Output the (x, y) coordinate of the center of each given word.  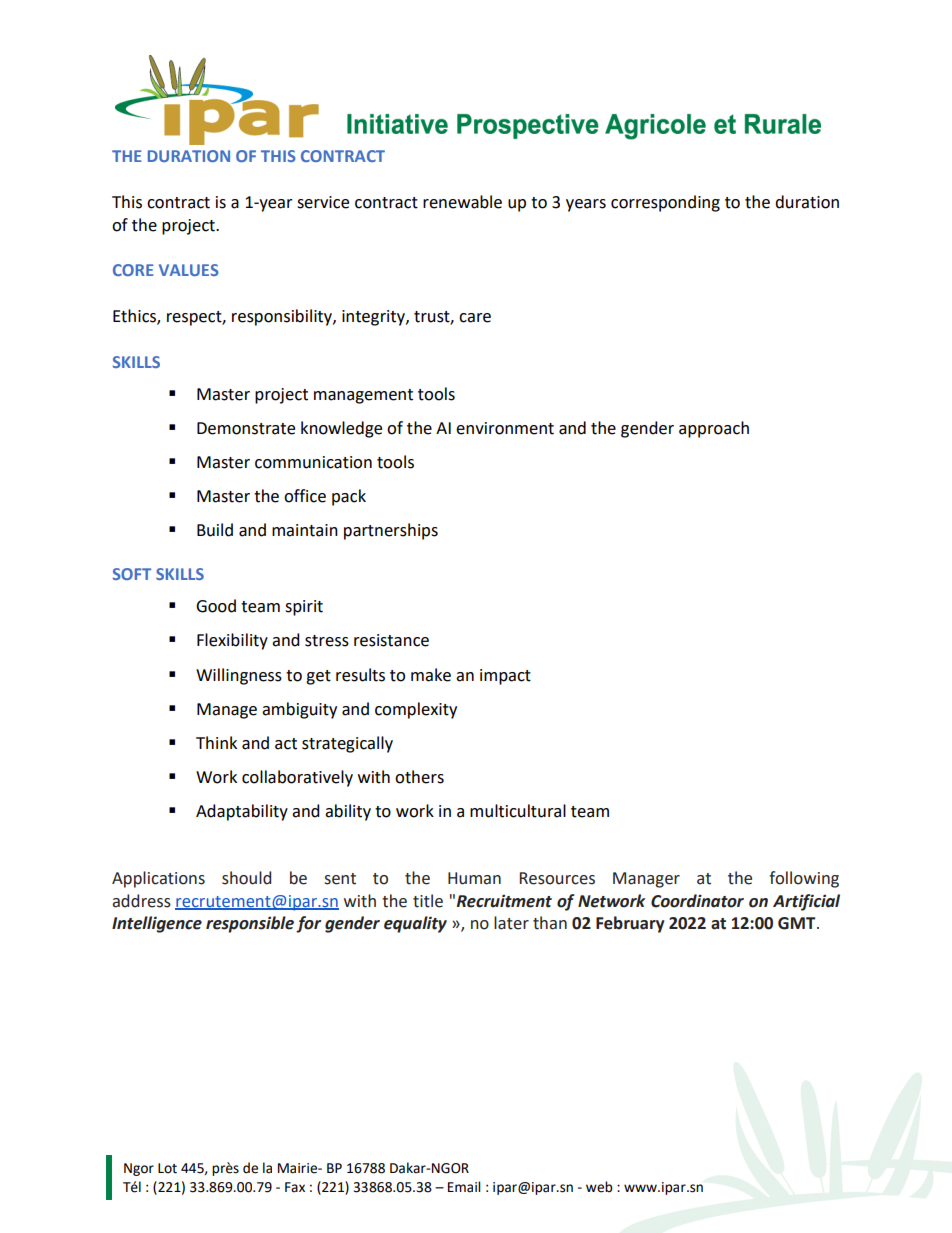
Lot (167, 1168)
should (246, 878)
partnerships (391, 531)
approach (714, 429)
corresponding (665, 203)
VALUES (189, 270)
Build (215, 530)
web (599, 1187)
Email (464, 1187)
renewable (462, 202)
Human (474, 878)
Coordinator (697, 901)
